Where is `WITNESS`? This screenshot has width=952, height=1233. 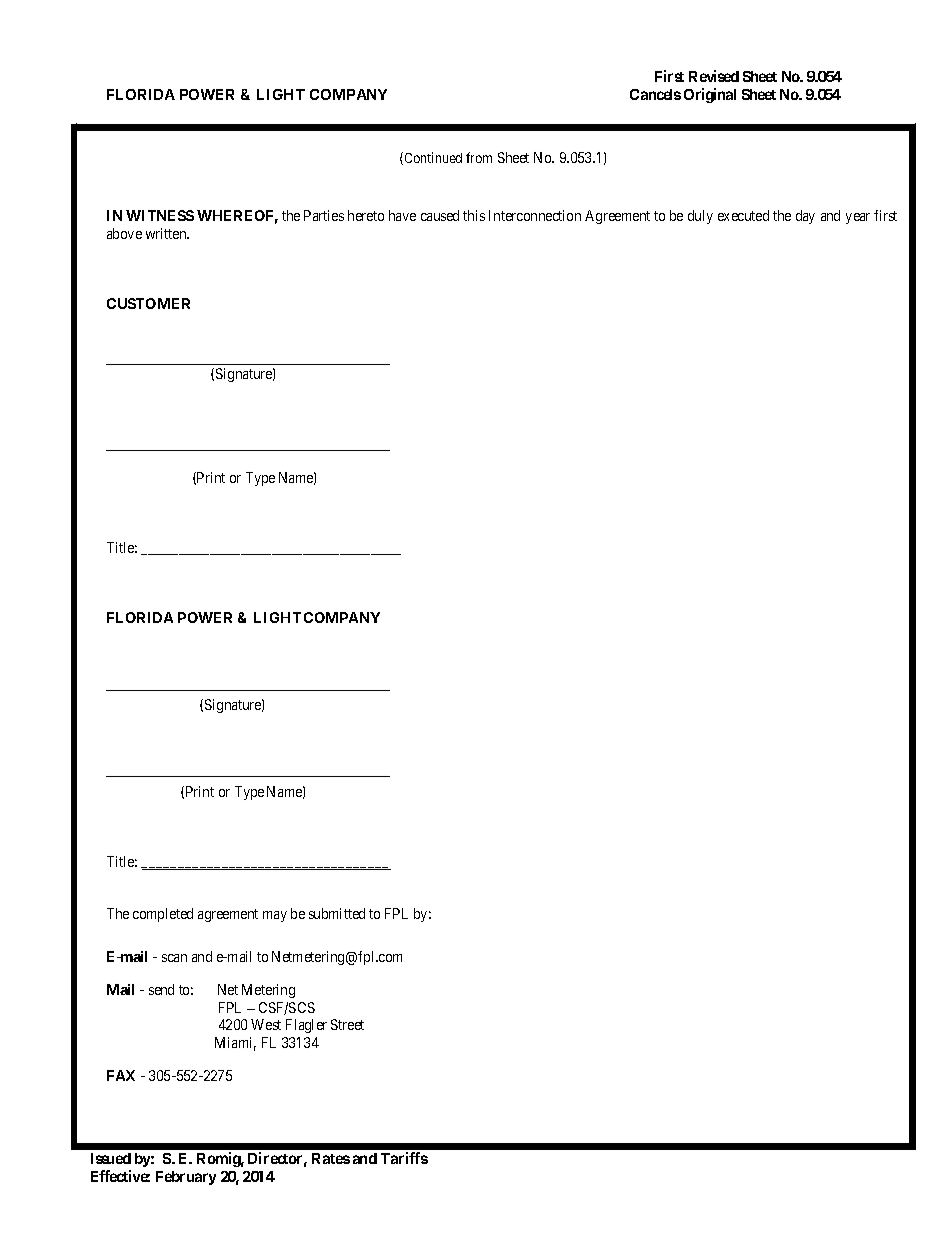
WITNESS is located at coordinates (160, 215).
